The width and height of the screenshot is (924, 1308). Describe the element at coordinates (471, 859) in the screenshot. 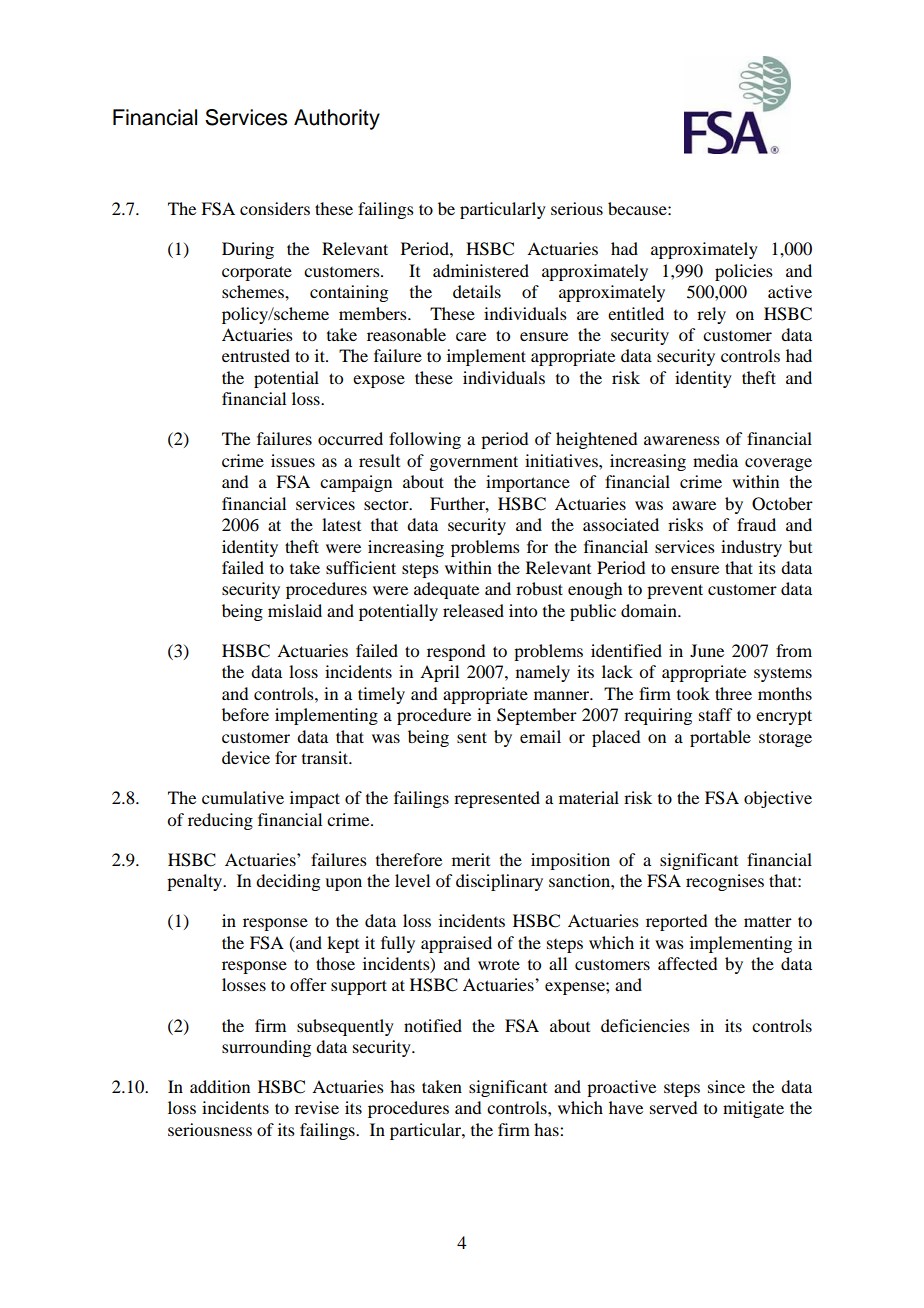

I see `merit` at that location.
